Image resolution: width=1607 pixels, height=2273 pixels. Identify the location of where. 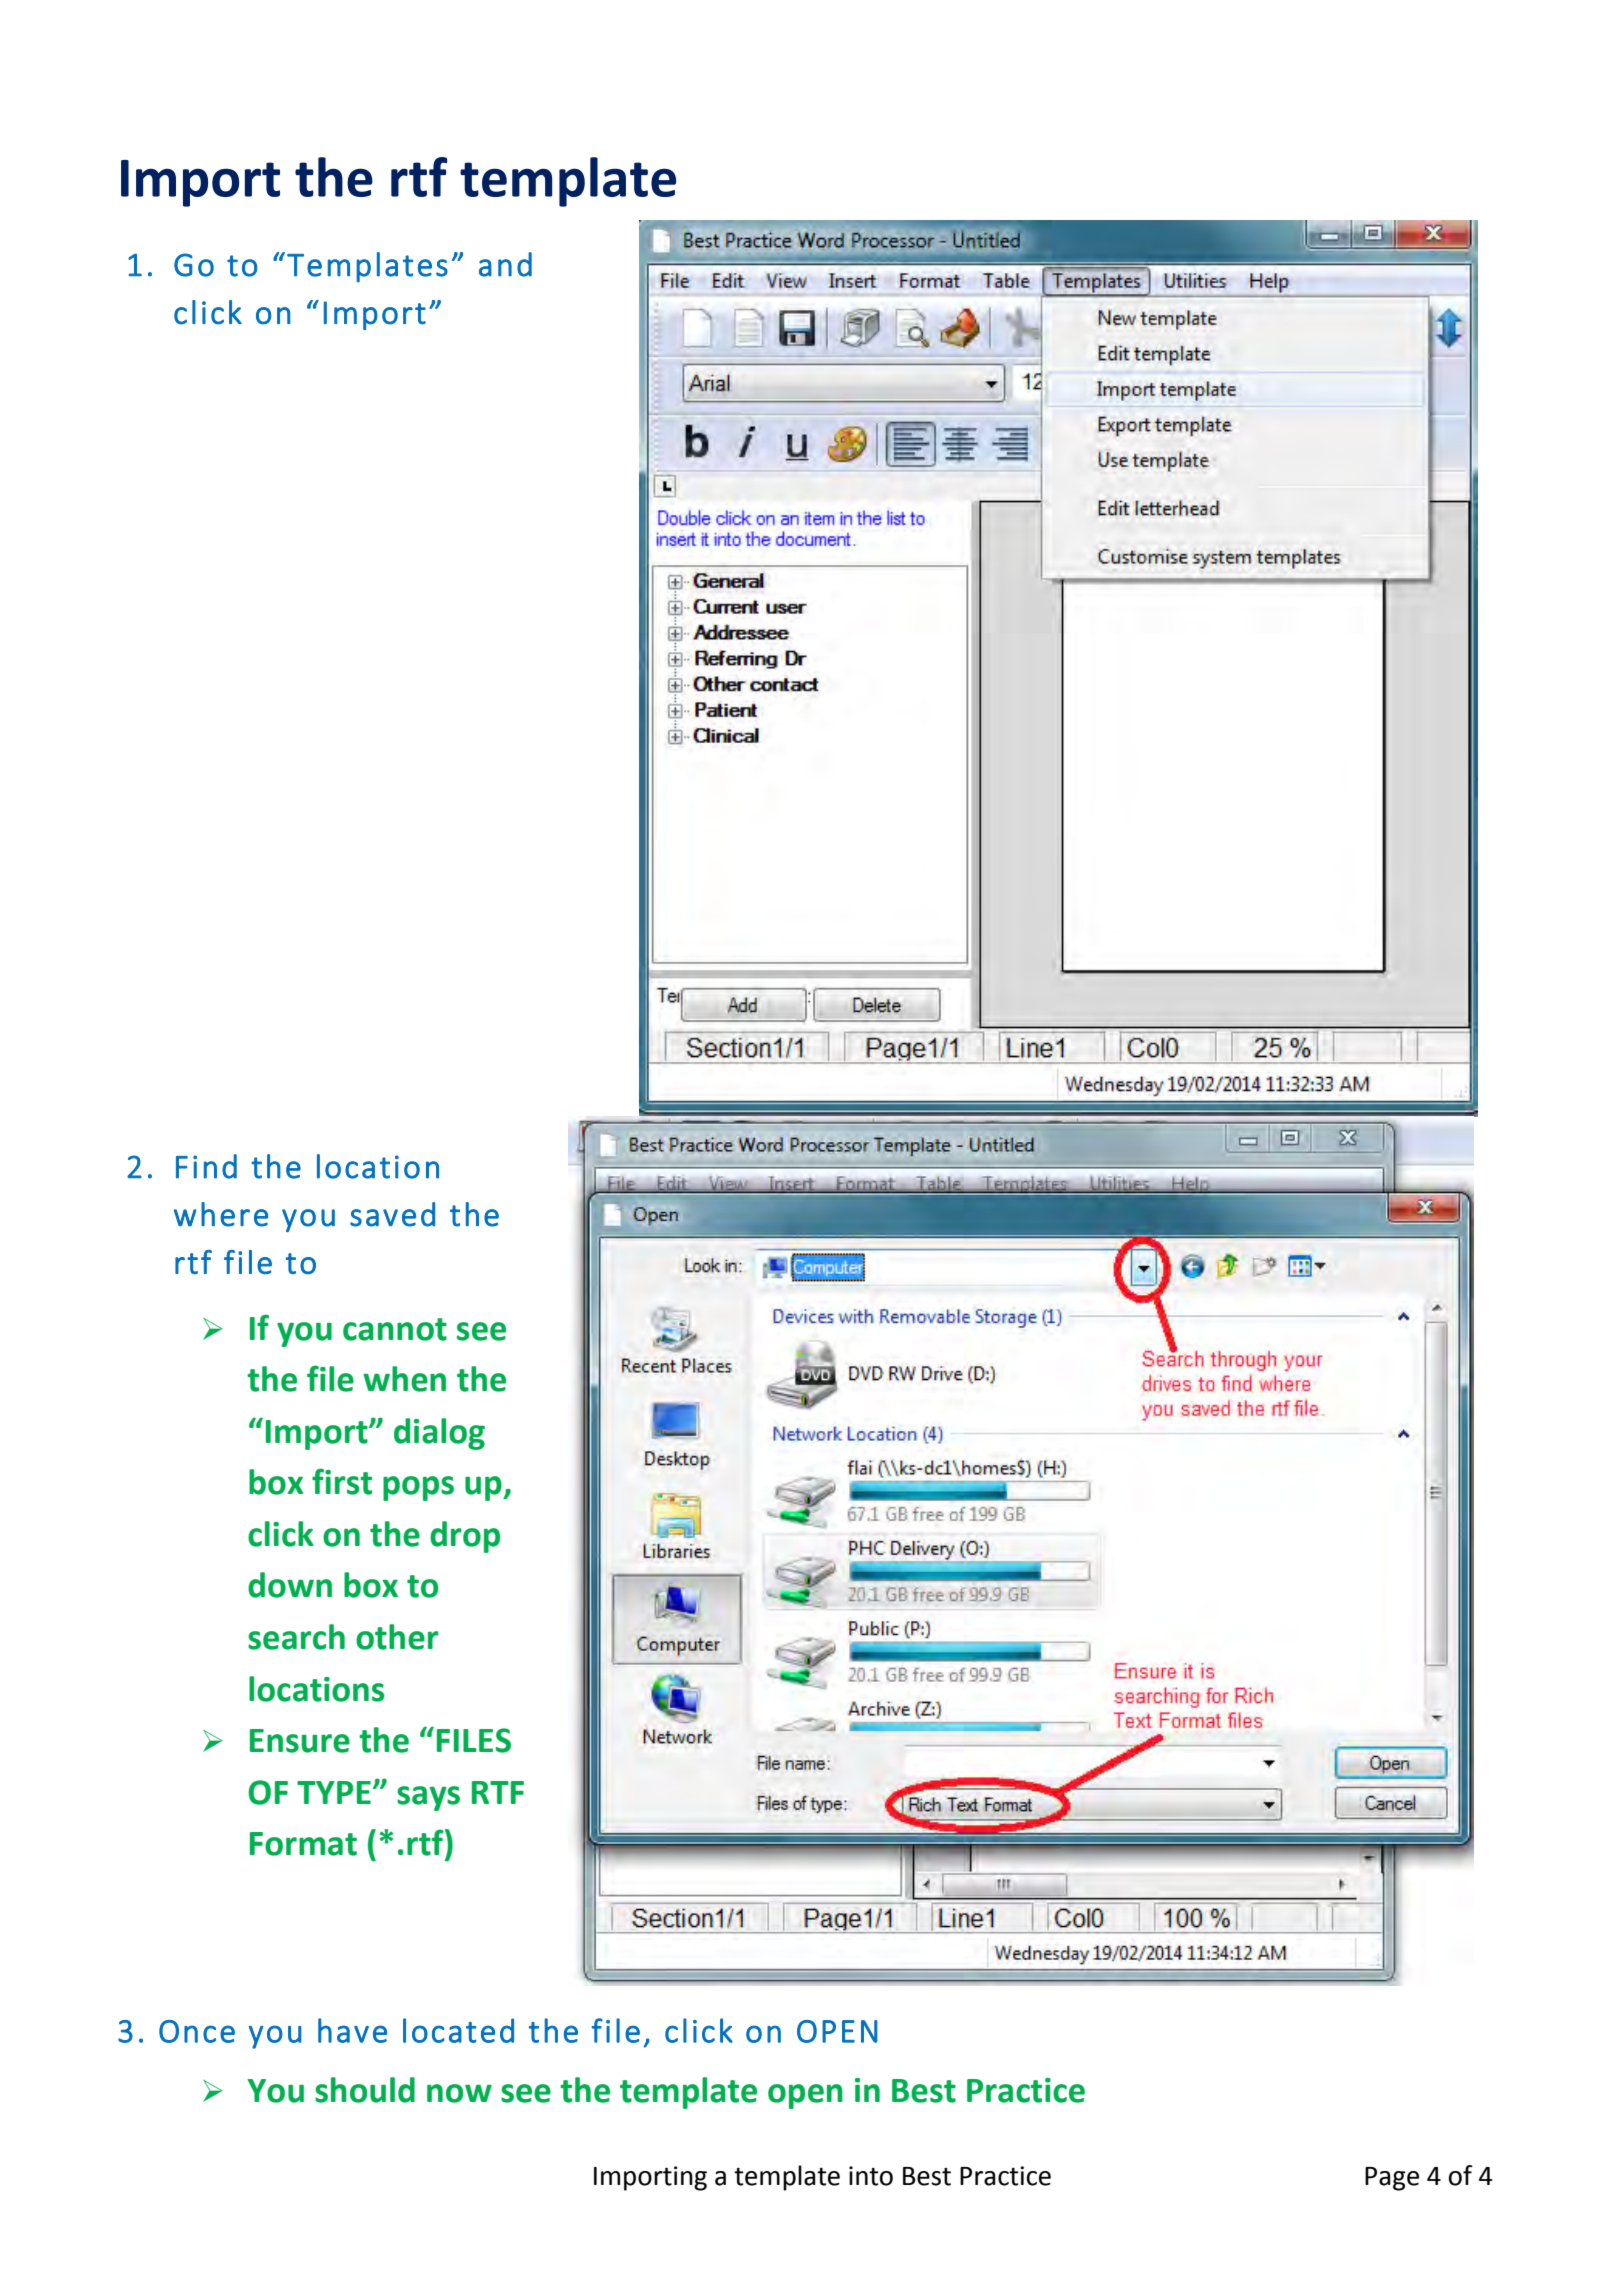
(221, 1214).
